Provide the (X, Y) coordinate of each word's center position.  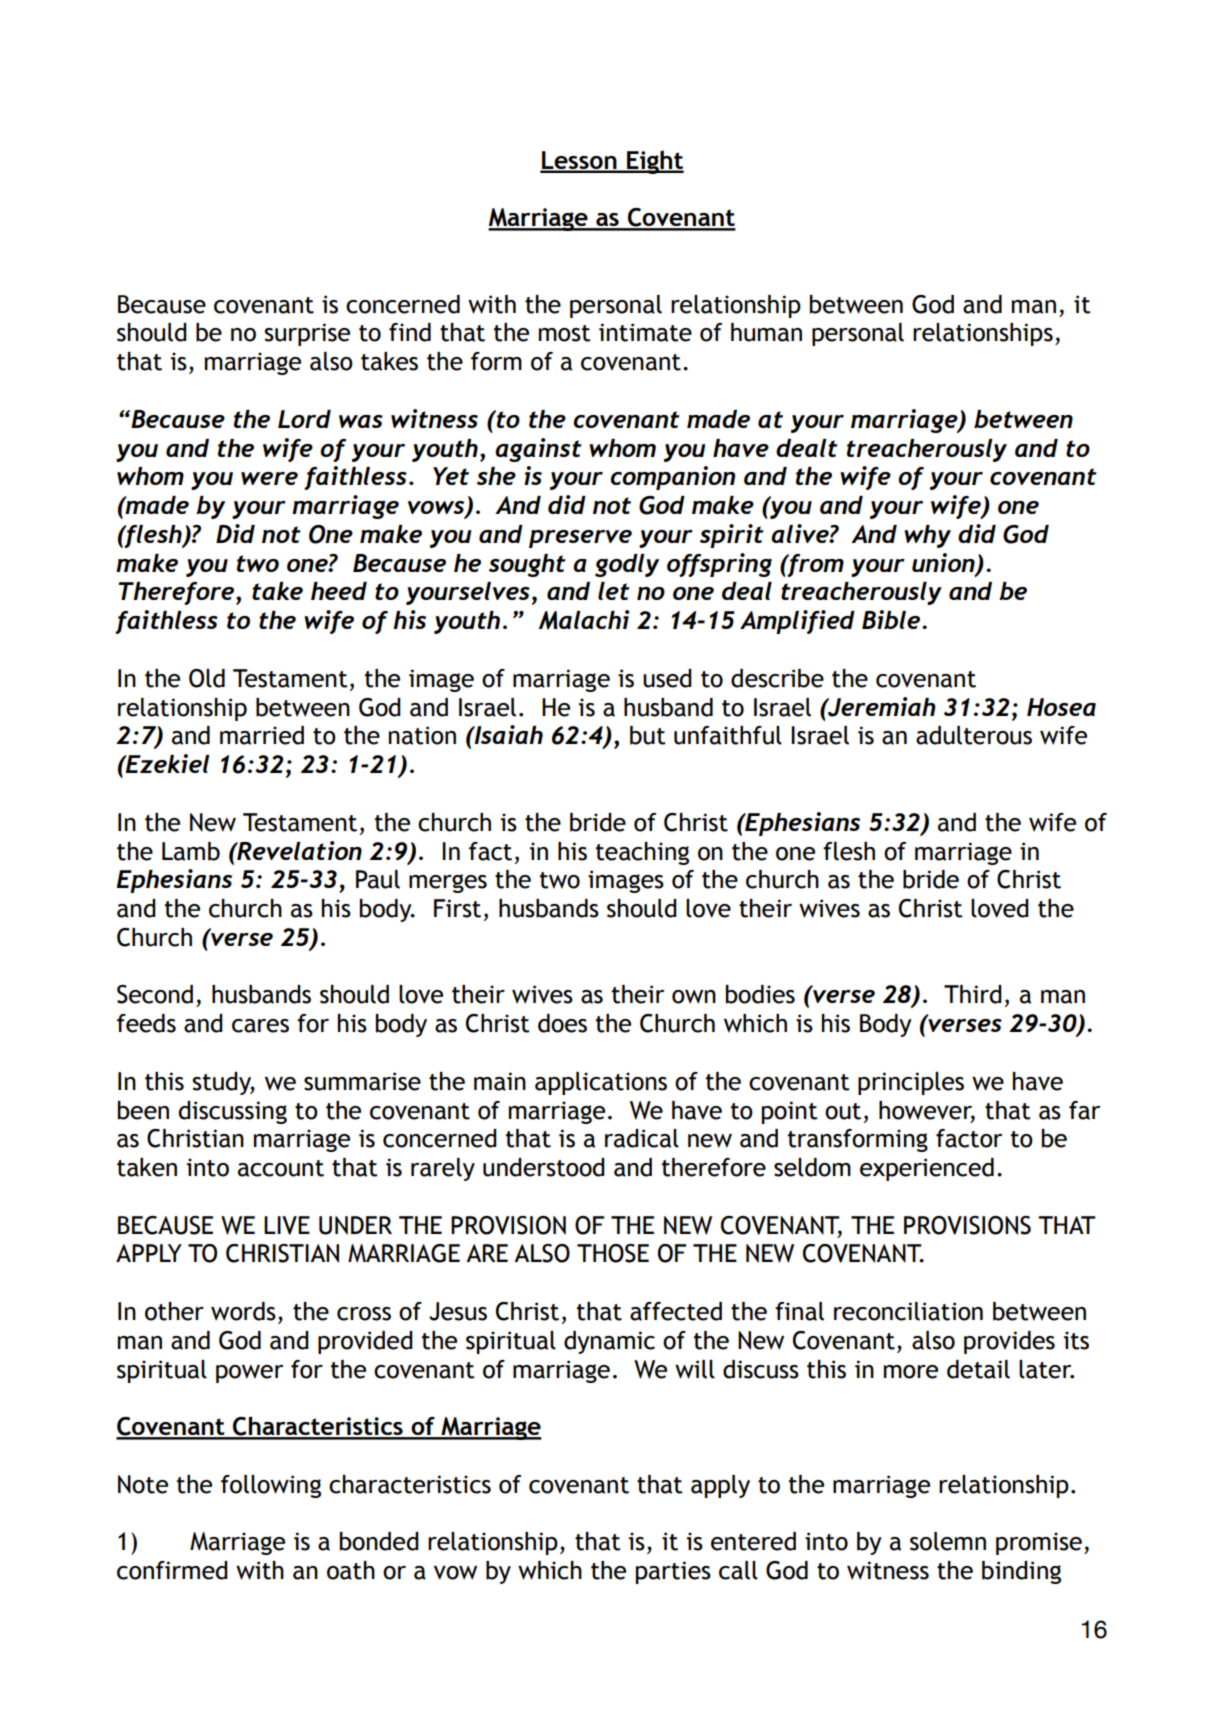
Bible (892, 619)
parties (673, 1572)
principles (911, 1083)
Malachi (584, 620)
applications (601, 1083)
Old (207, 678)
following (271, 1486)
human (766, 332)
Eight (654, 162)
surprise (307, 334)
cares (260, 1026)
